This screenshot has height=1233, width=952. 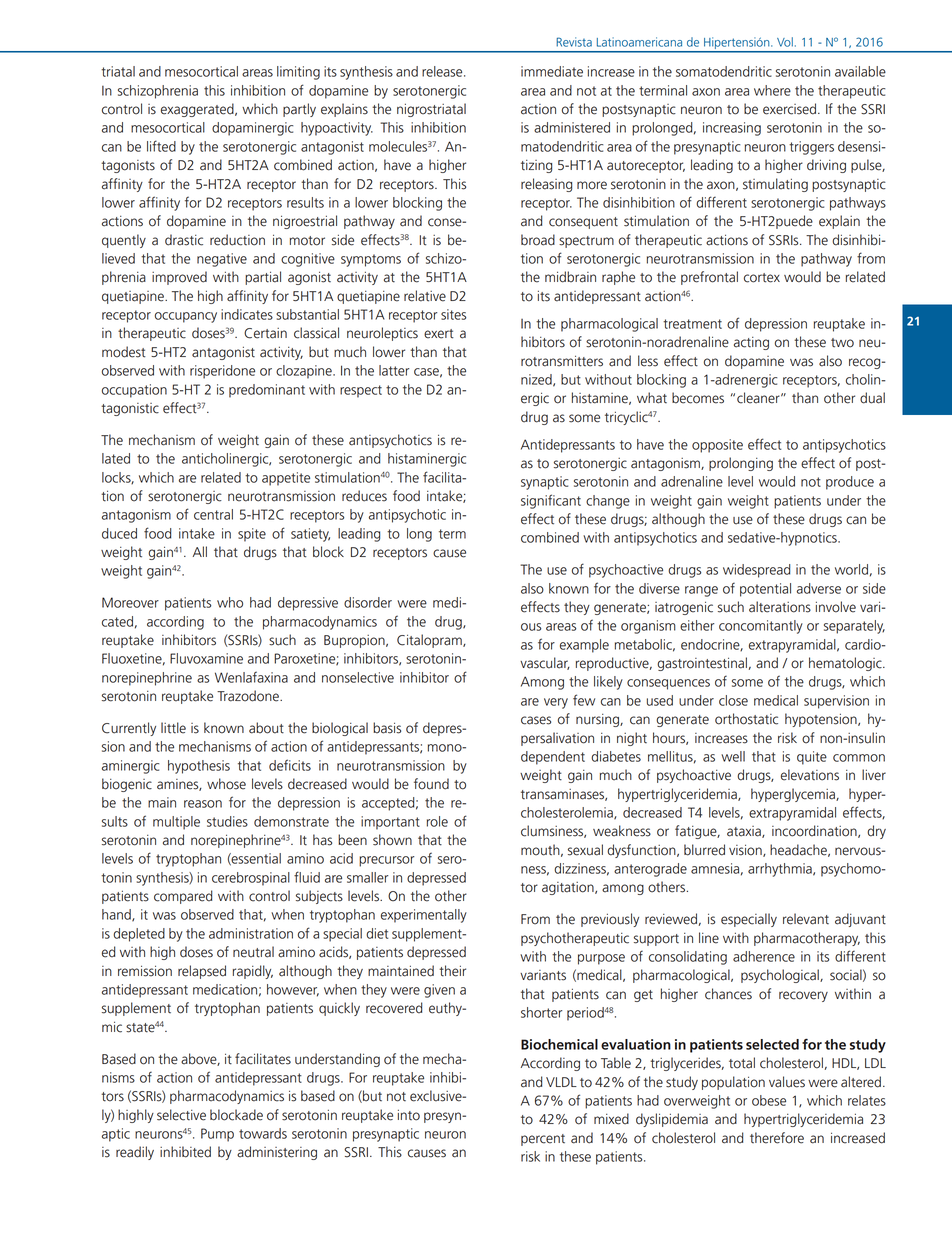 What do you see at coordinates (777, 1138) in the screenshot?
I see `therefore` at bounding box center [777, 1138].
